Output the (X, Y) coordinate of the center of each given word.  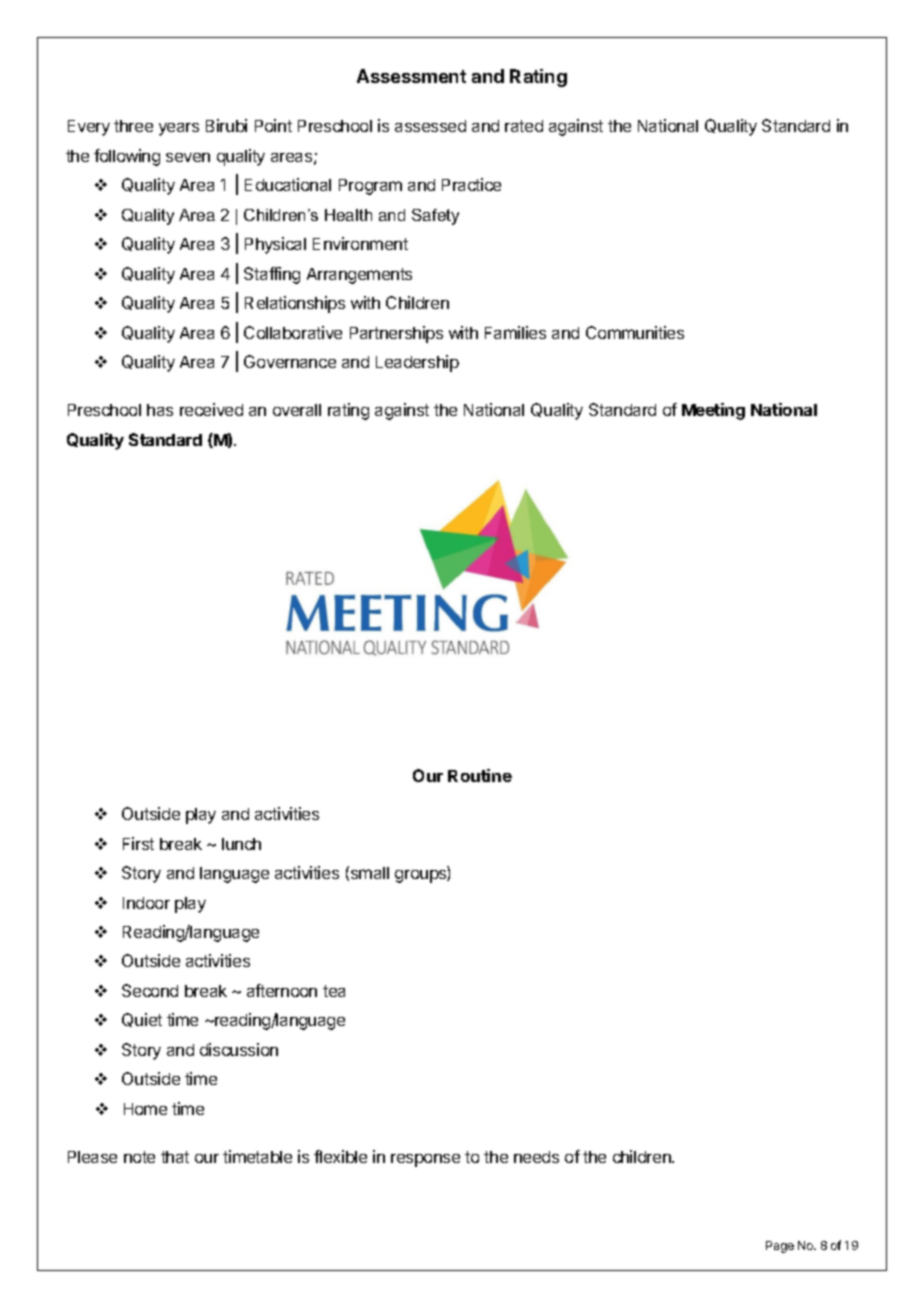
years (179, 129)
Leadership (417, 363)
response (425, 1160)
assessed (430, 126)
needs (536, 1157)
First (138, 843)
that (175, 1157)
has (160, 410)
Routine (480, 775)
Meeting (713, 411)
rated (524, 126)
